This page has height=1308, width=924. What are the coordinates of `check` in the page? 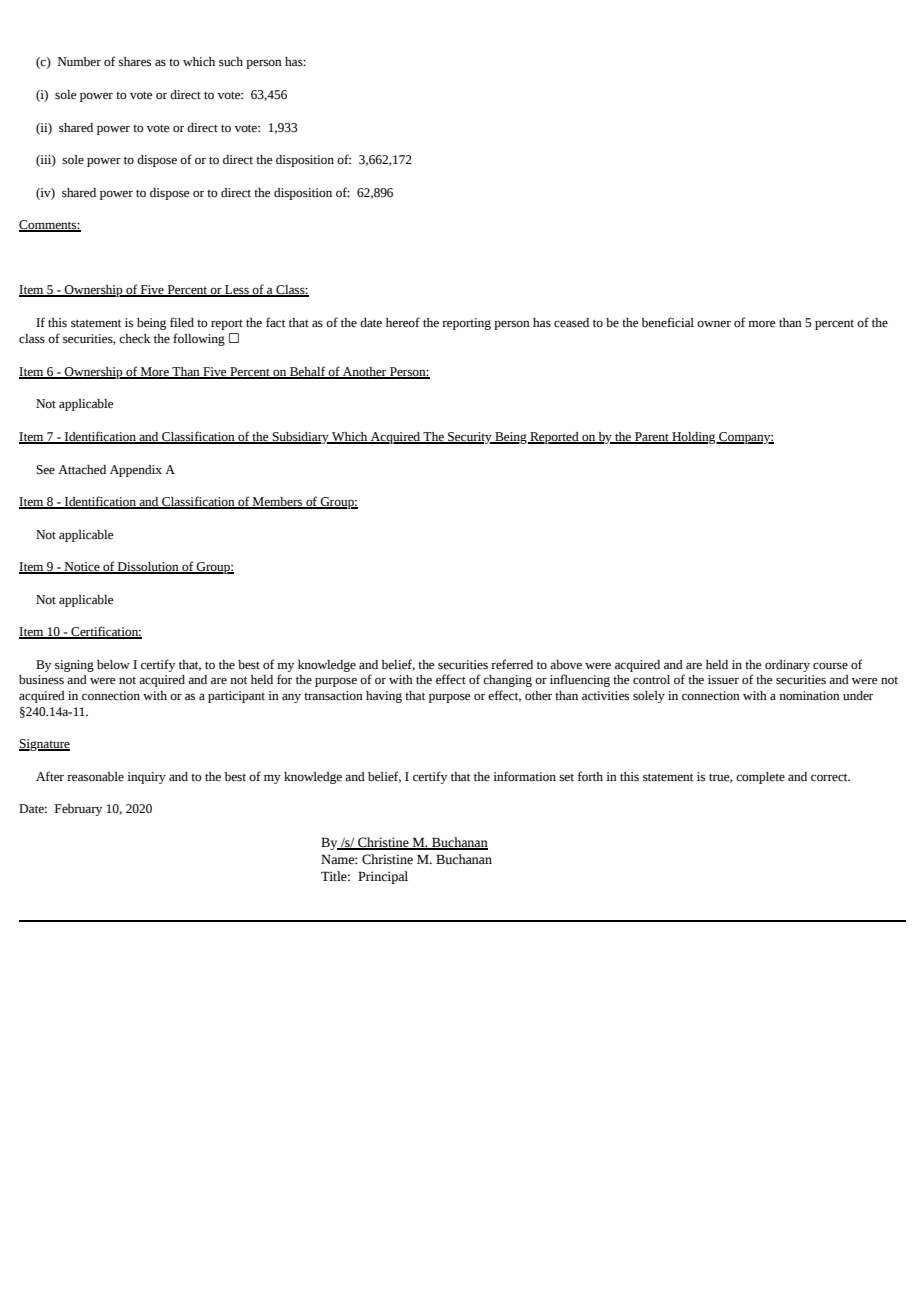 It's located at (134, 339).
